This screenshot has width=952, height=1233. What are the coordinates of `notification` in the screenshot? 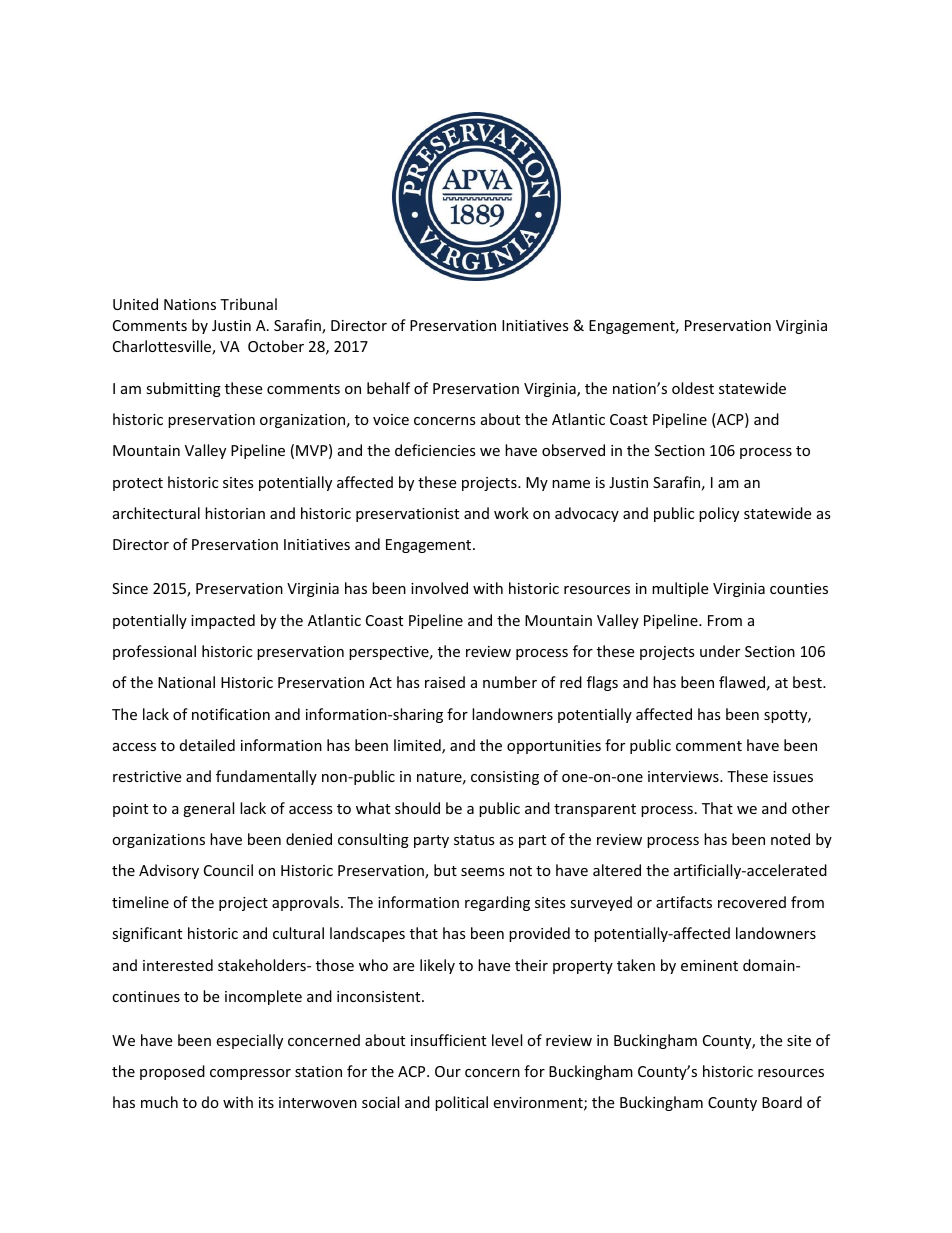 It's located at (231, 714).
